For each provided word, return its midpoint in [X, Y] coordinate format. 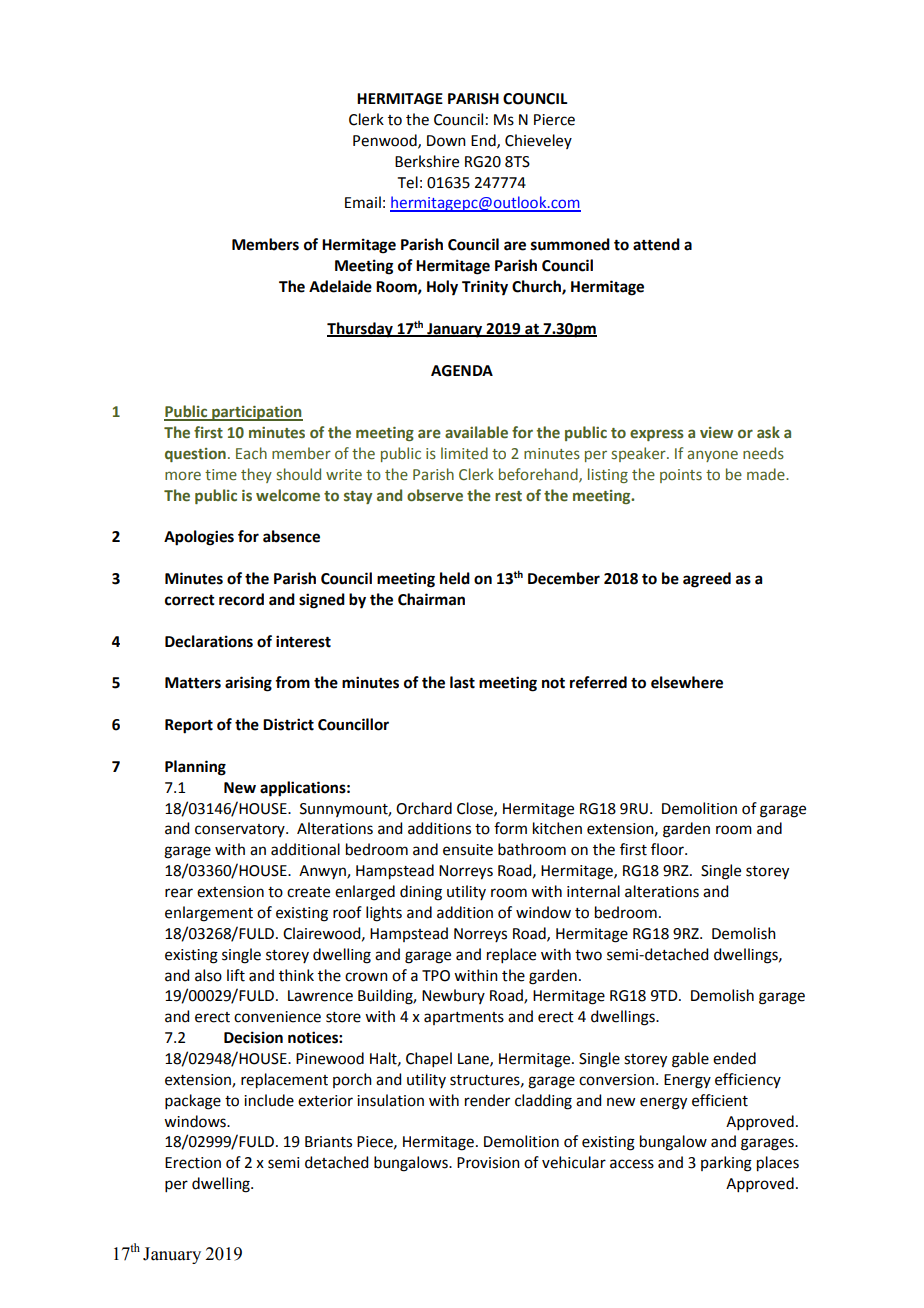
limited [464, 453]
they [256, 475]
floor [668, 849]
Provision [488, 1163]
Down [446, 141]
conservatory [241, 830]
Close [476, 809]
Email [363, 202]
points [681, 476]
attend [656, 244]
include [269, 1100]
